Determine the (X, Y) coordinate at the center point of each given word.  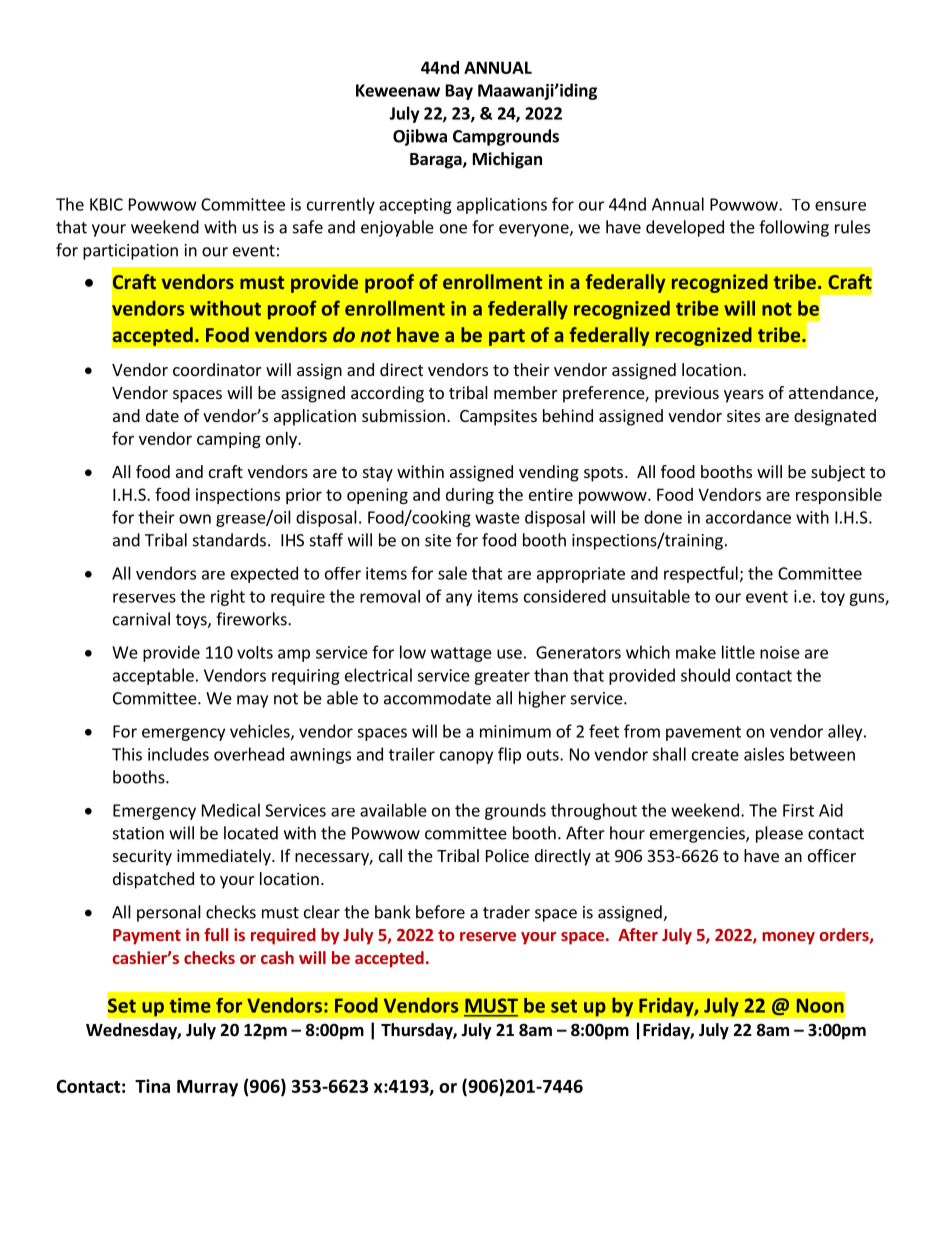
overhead (249, 754)
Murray (207, 1088)
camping (229, 440)
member (526, 392)
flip (509, 755)
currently (341, 205)
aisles (764, 754)
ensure (840, 206)
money (788, 938)
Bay (459, 92)
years (744, 396)
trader (506, 912)
